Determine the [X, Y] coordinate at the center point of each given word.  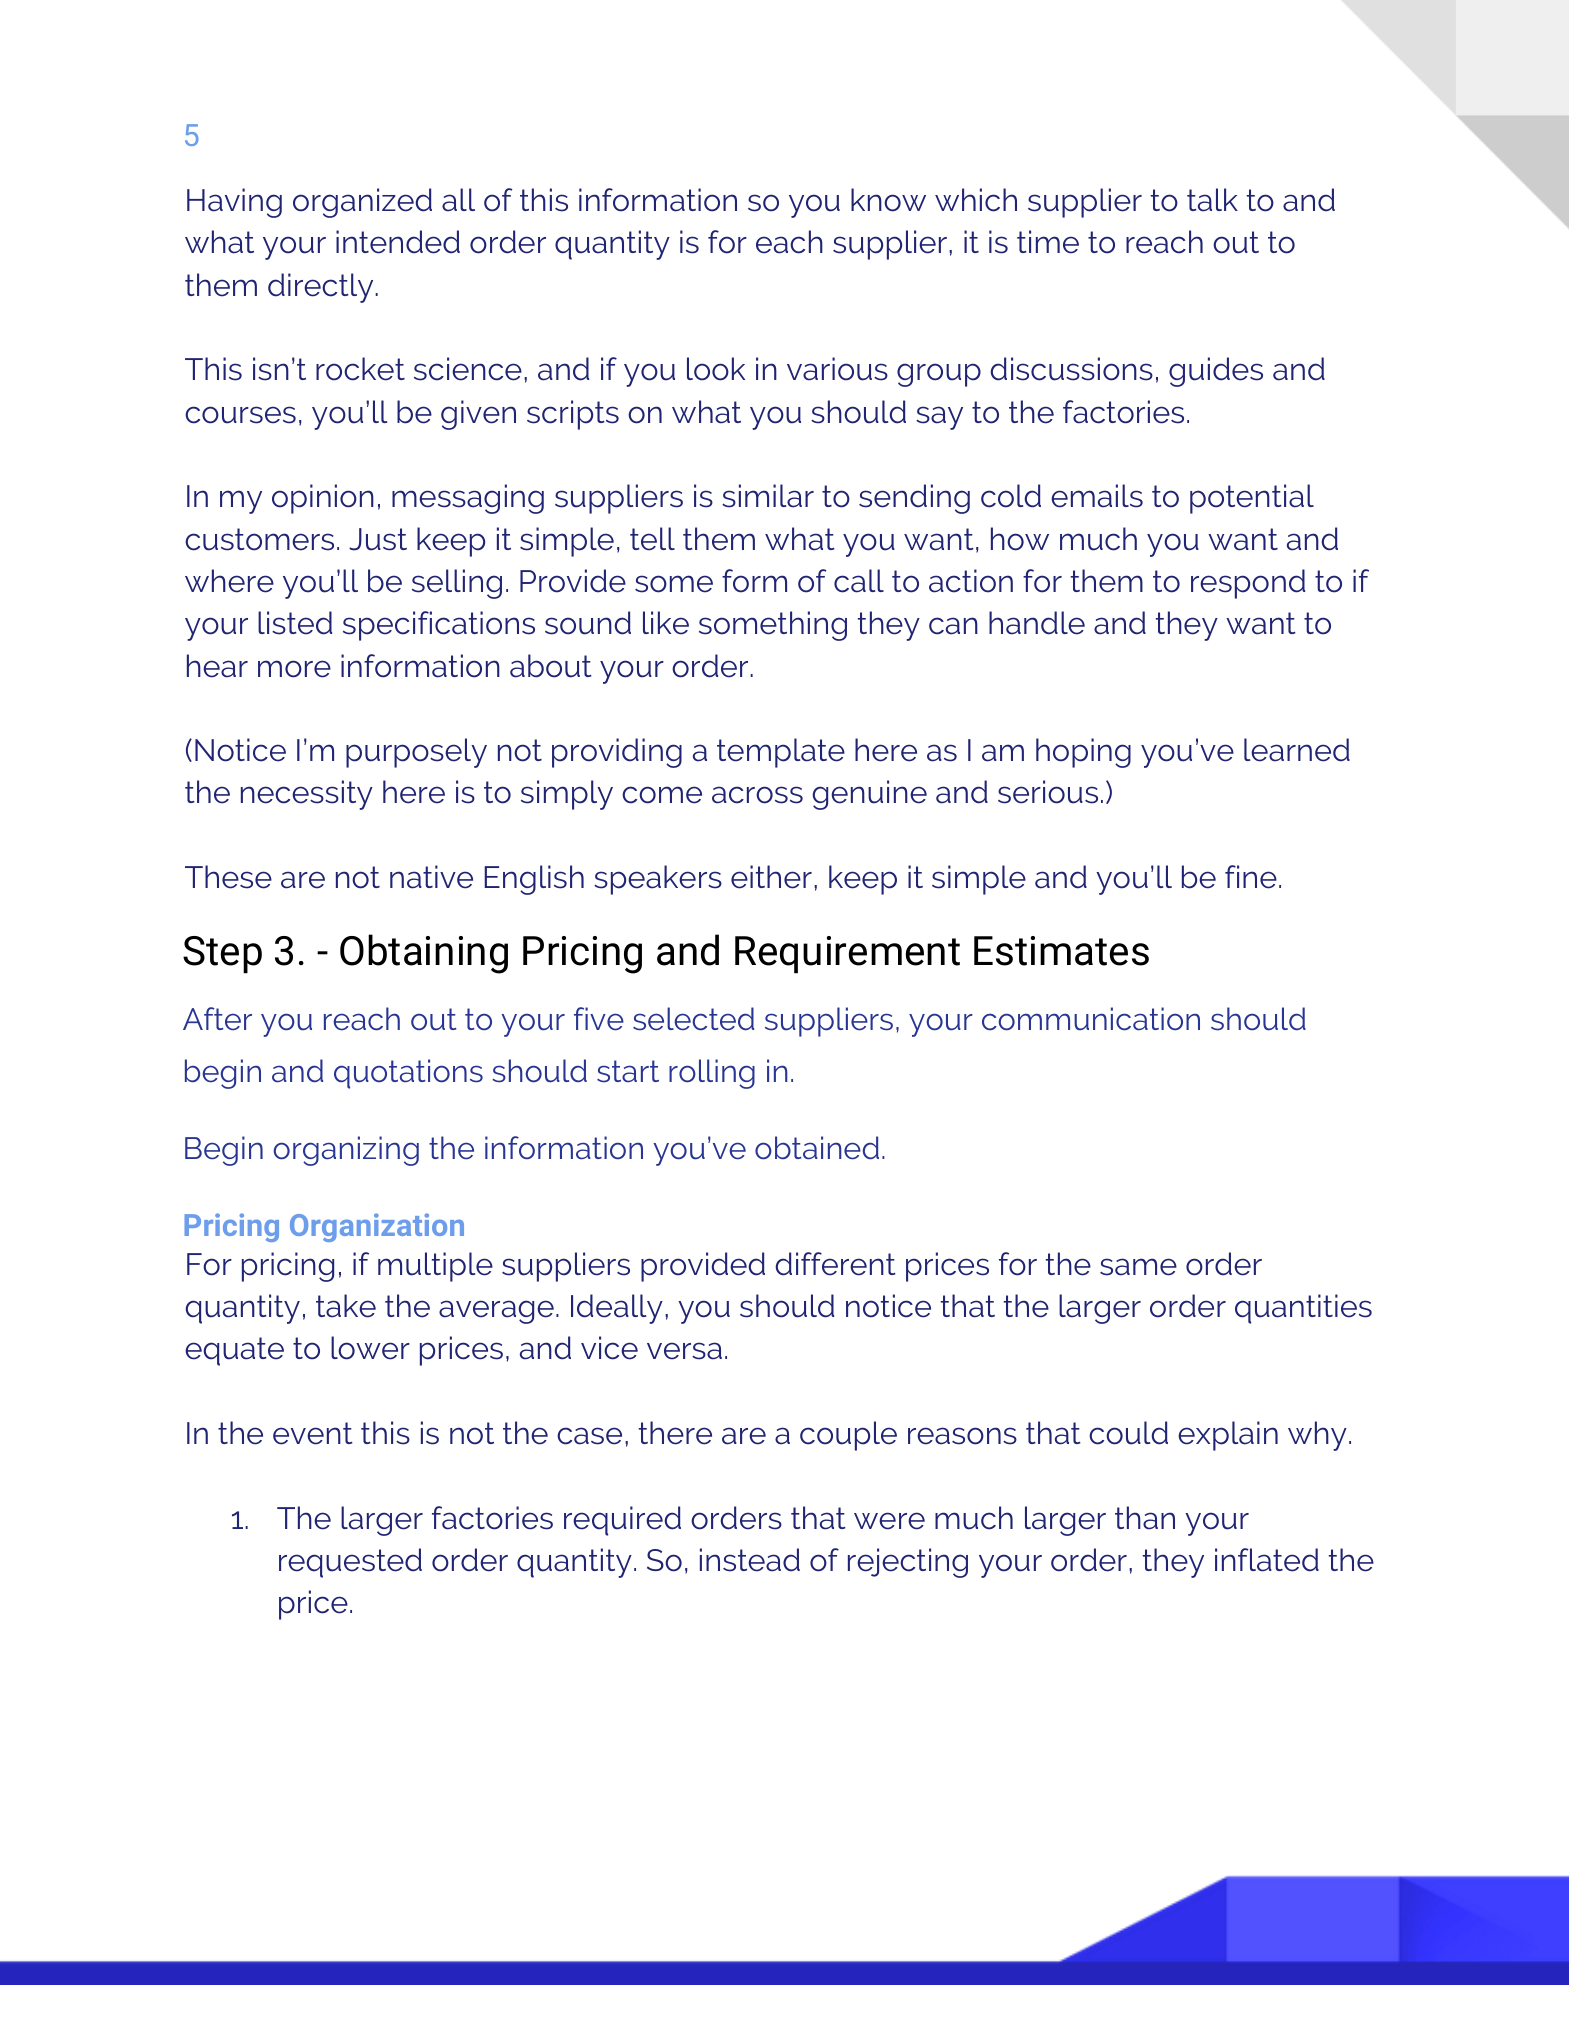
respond [1248, 584]
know [888, 200]
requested [350, 1563]
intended [398, 242]
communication [1091, 1019]
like [666, 623]
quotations [408, 1074]
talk [1212, 200]
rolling [712, 1074]
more [294, 669]
